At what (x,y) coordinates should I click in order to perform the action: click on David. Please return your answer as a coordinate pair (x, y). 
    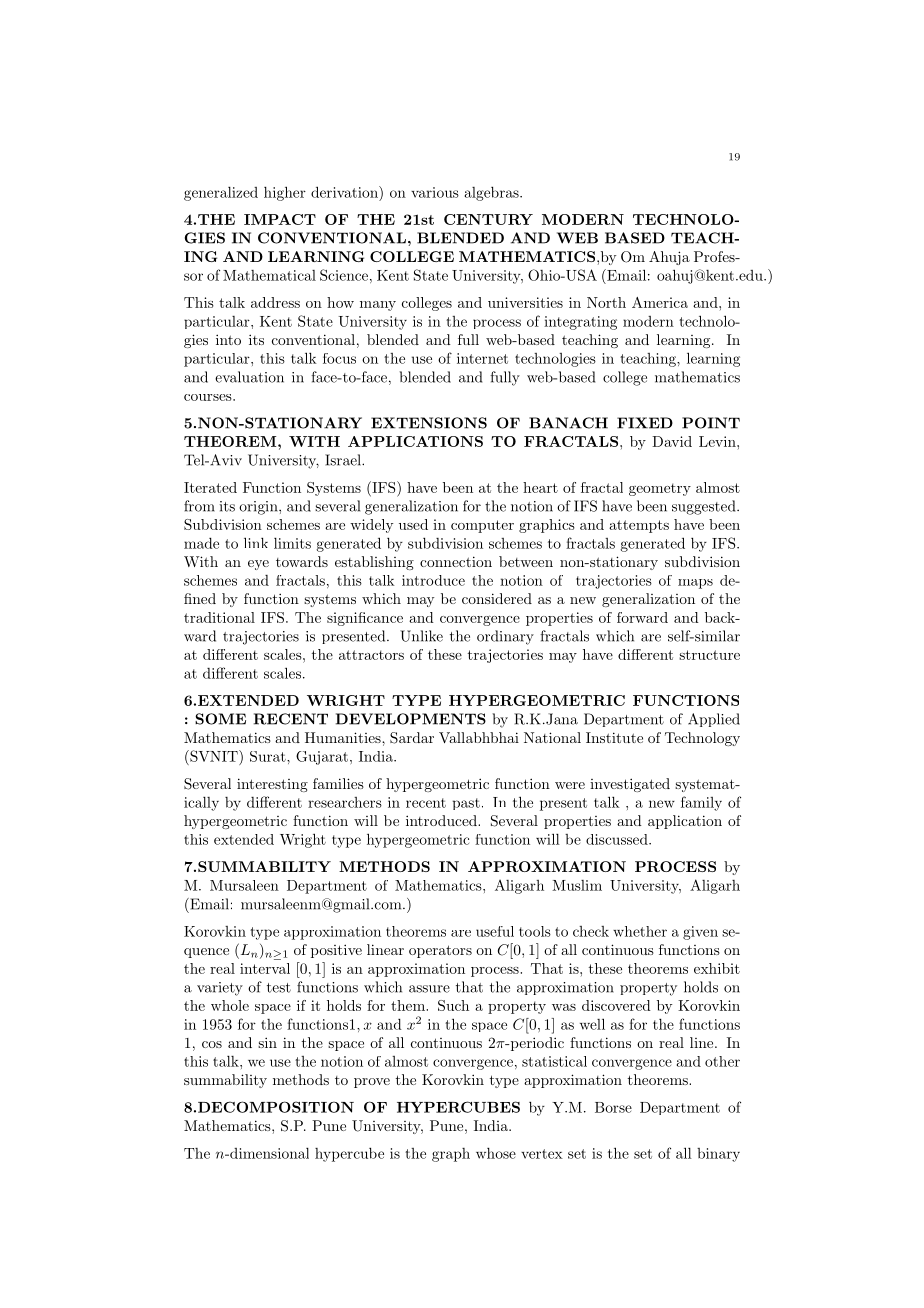
    Looking at the image, I should click on (672, 441).
